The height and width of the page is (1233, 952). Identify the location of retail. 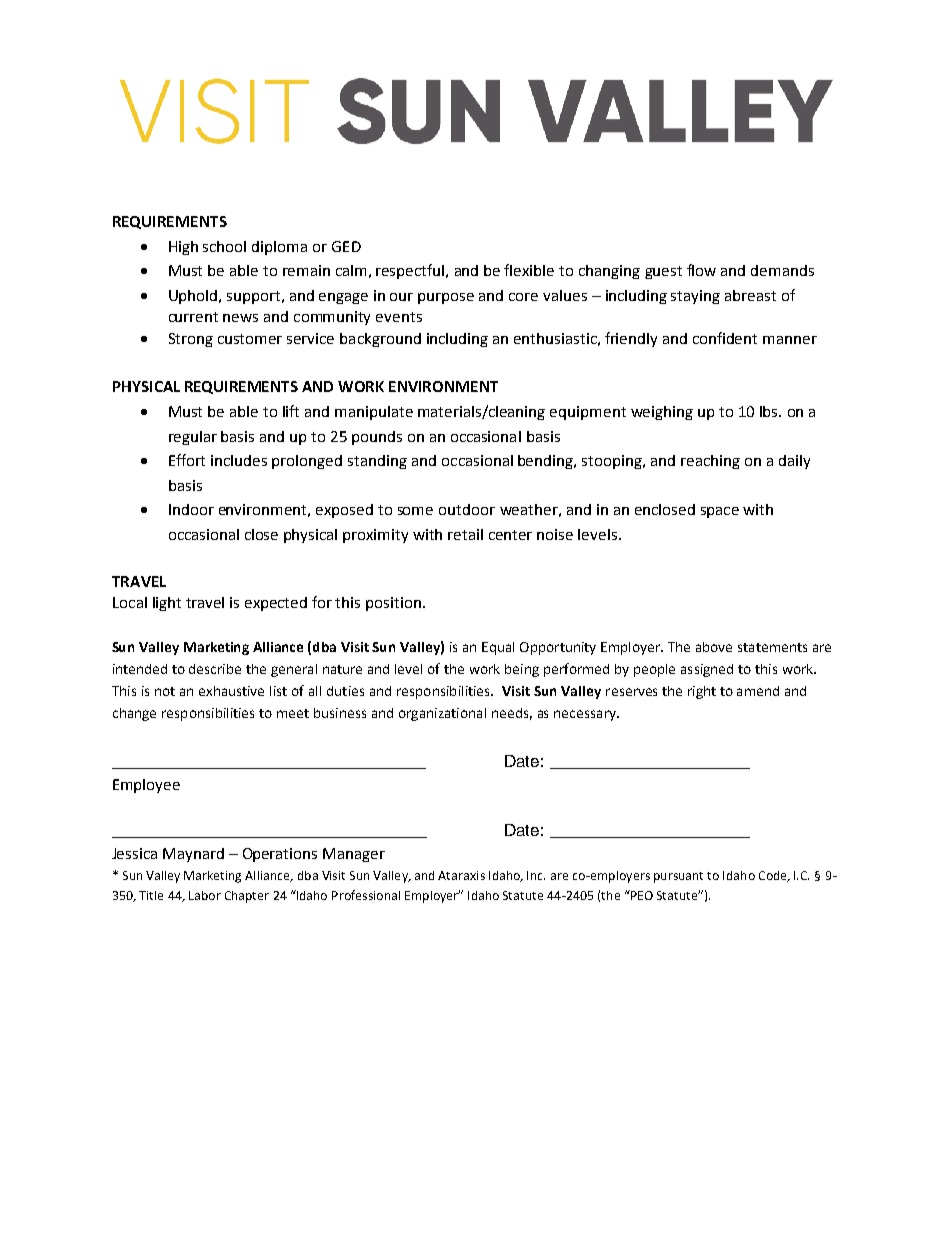
(465, 534).
